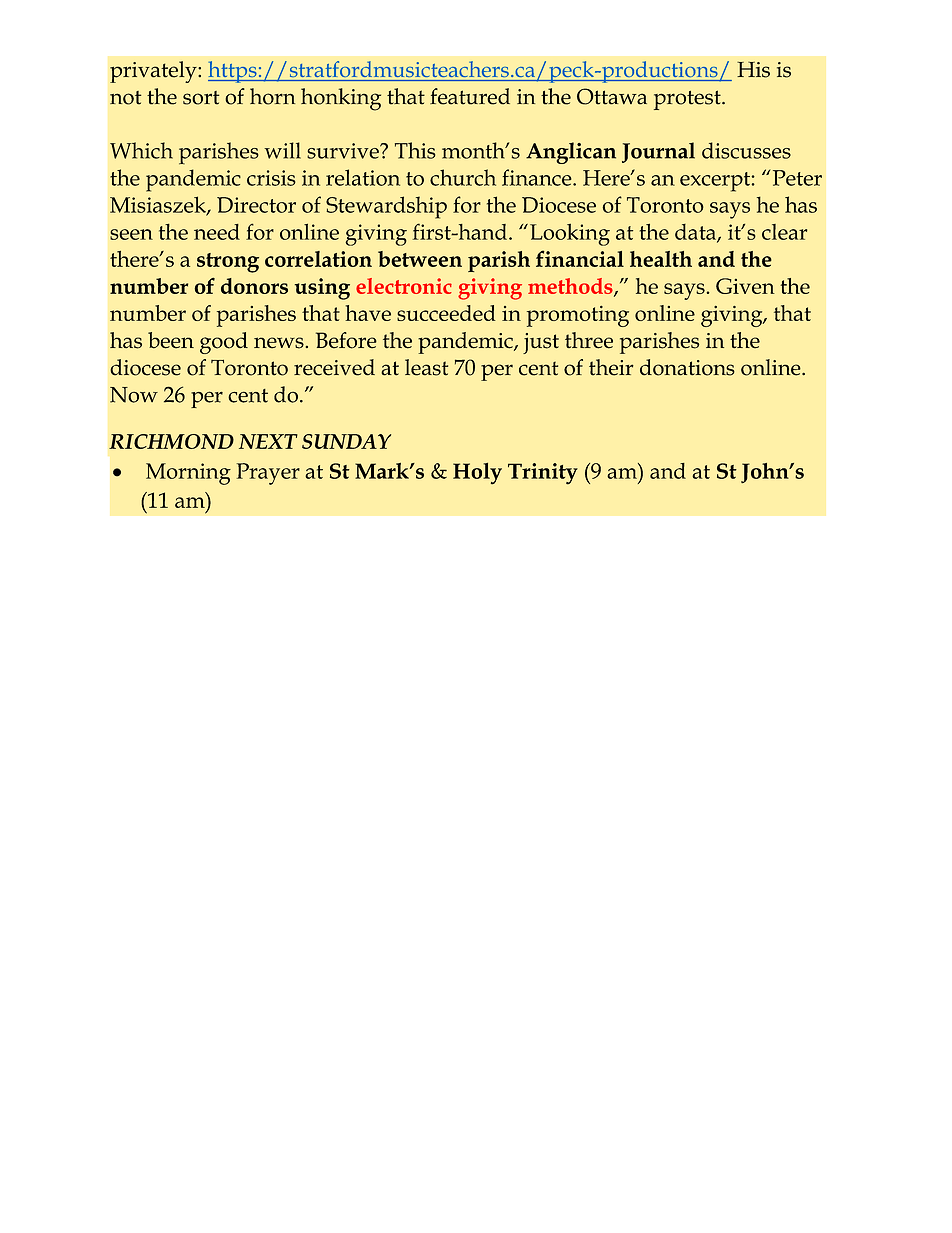 This screenshot has height=1233, width=952. Describe the element at coordinates (415, 150) in the screenshot. I see `This` at that location.
